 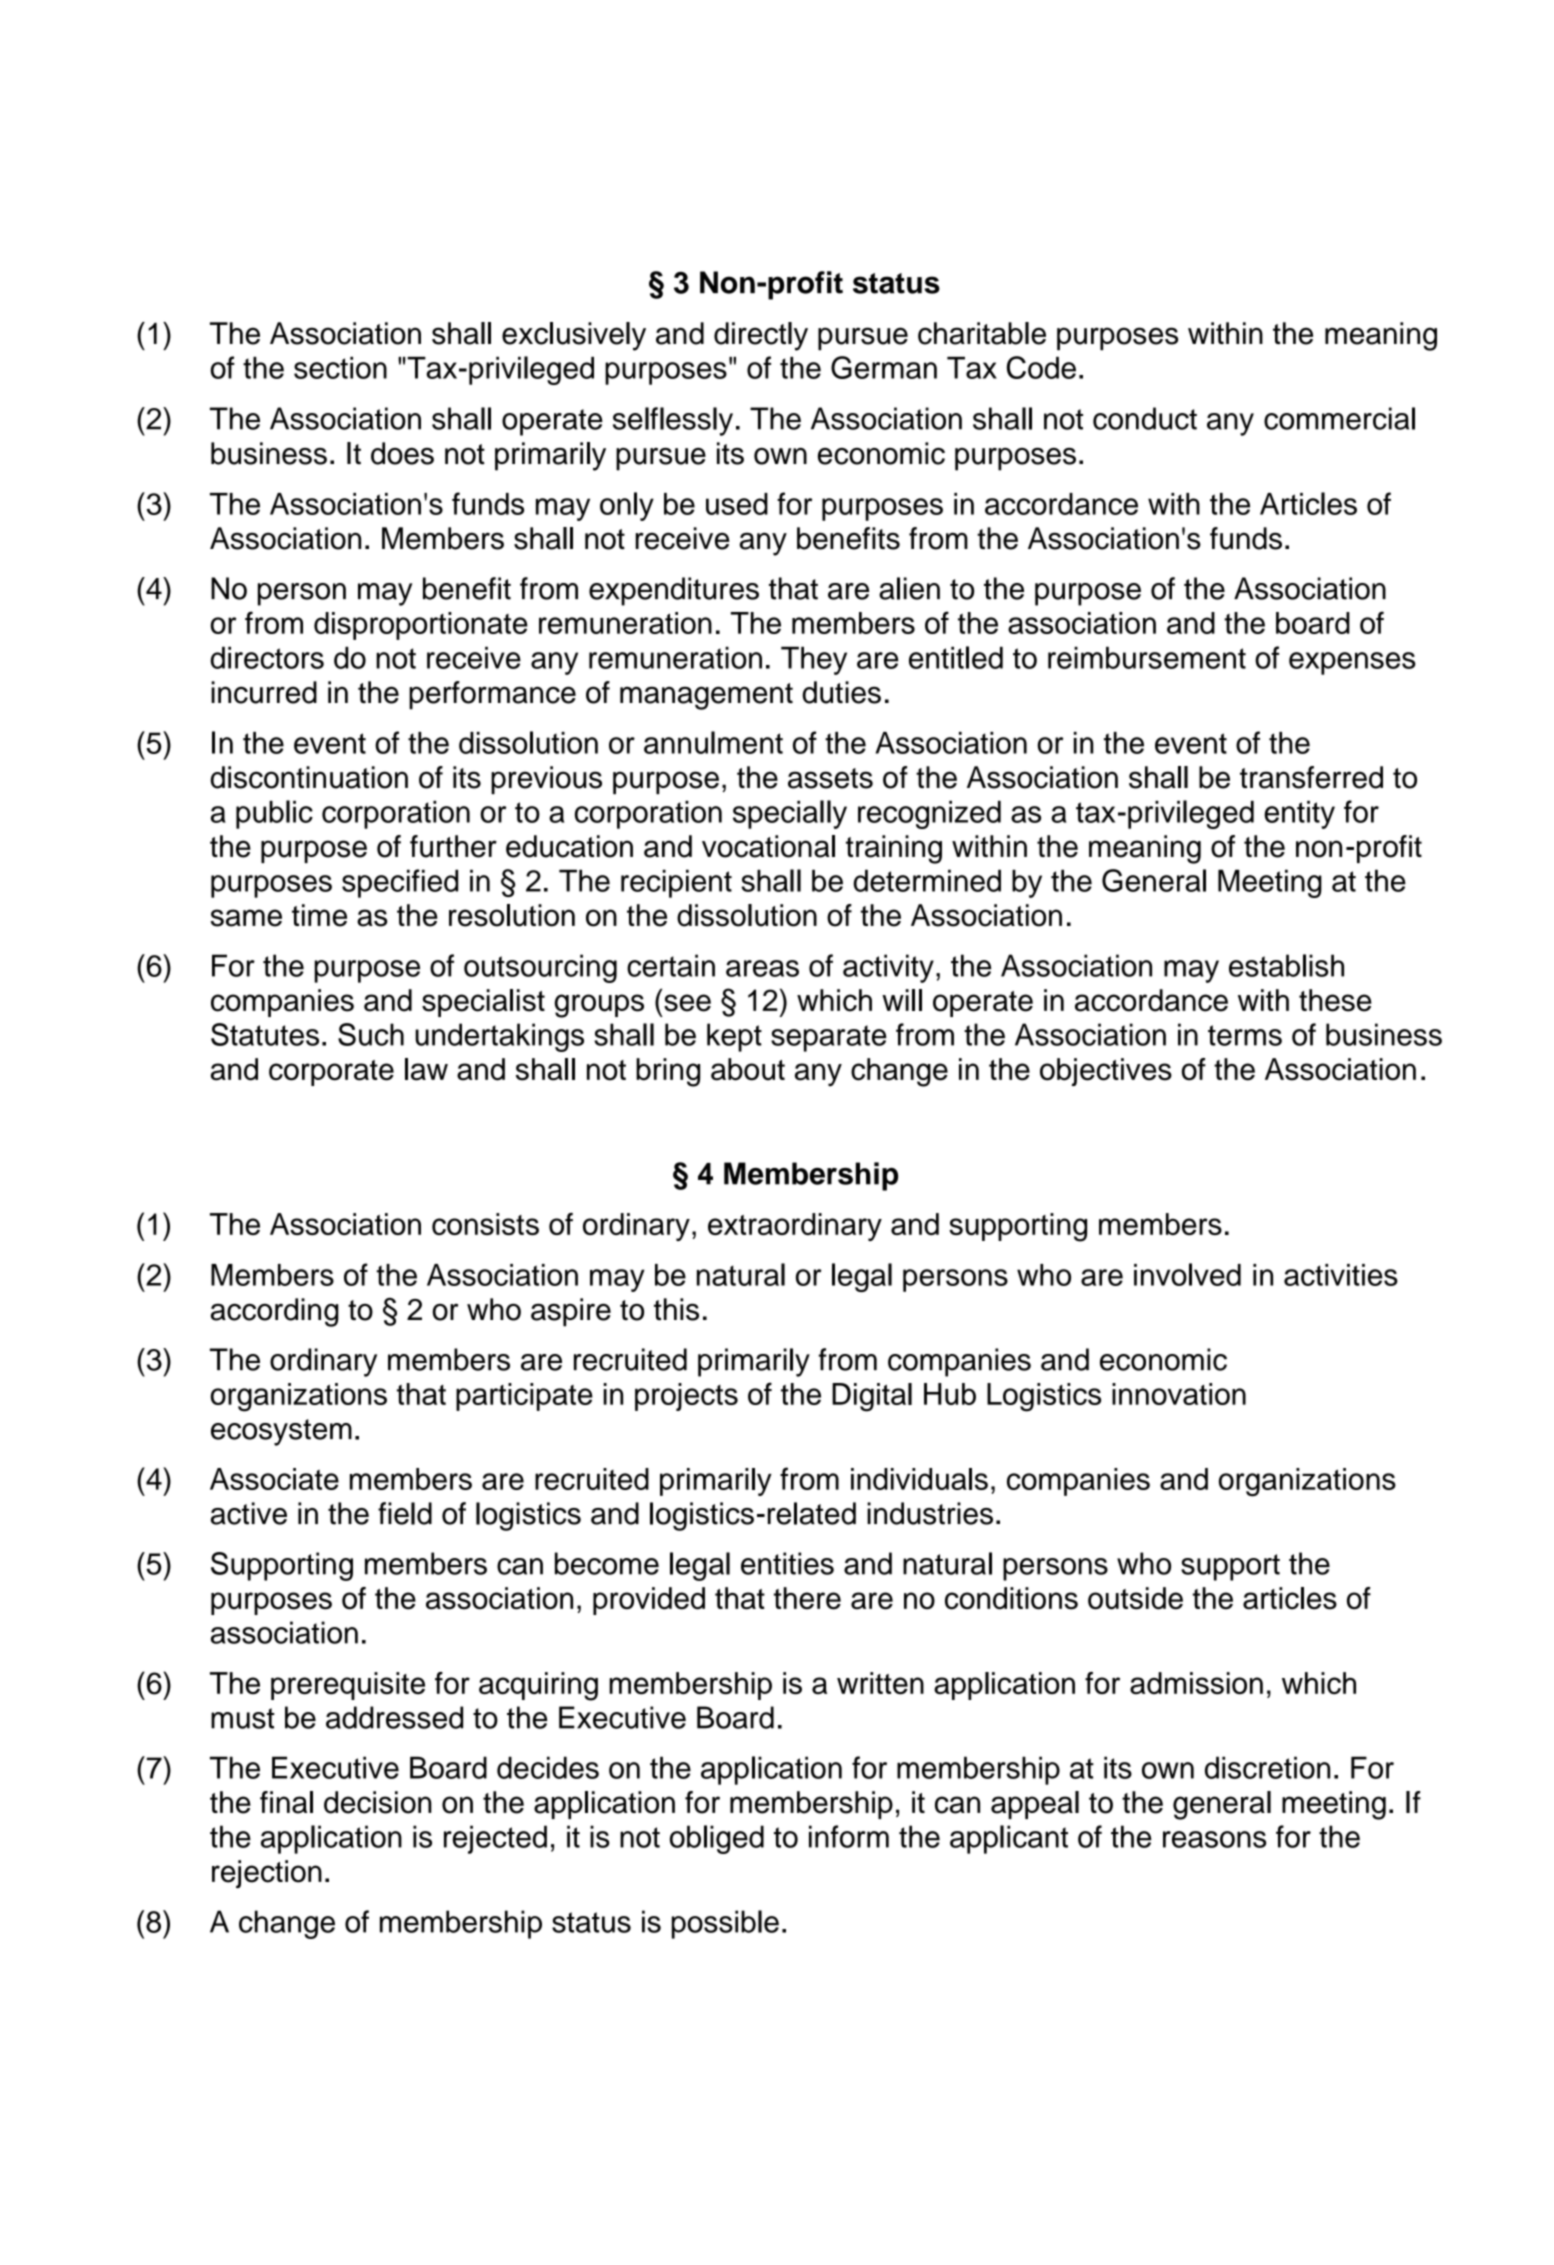 I want to click on specified, so click(x=400, y=883).
